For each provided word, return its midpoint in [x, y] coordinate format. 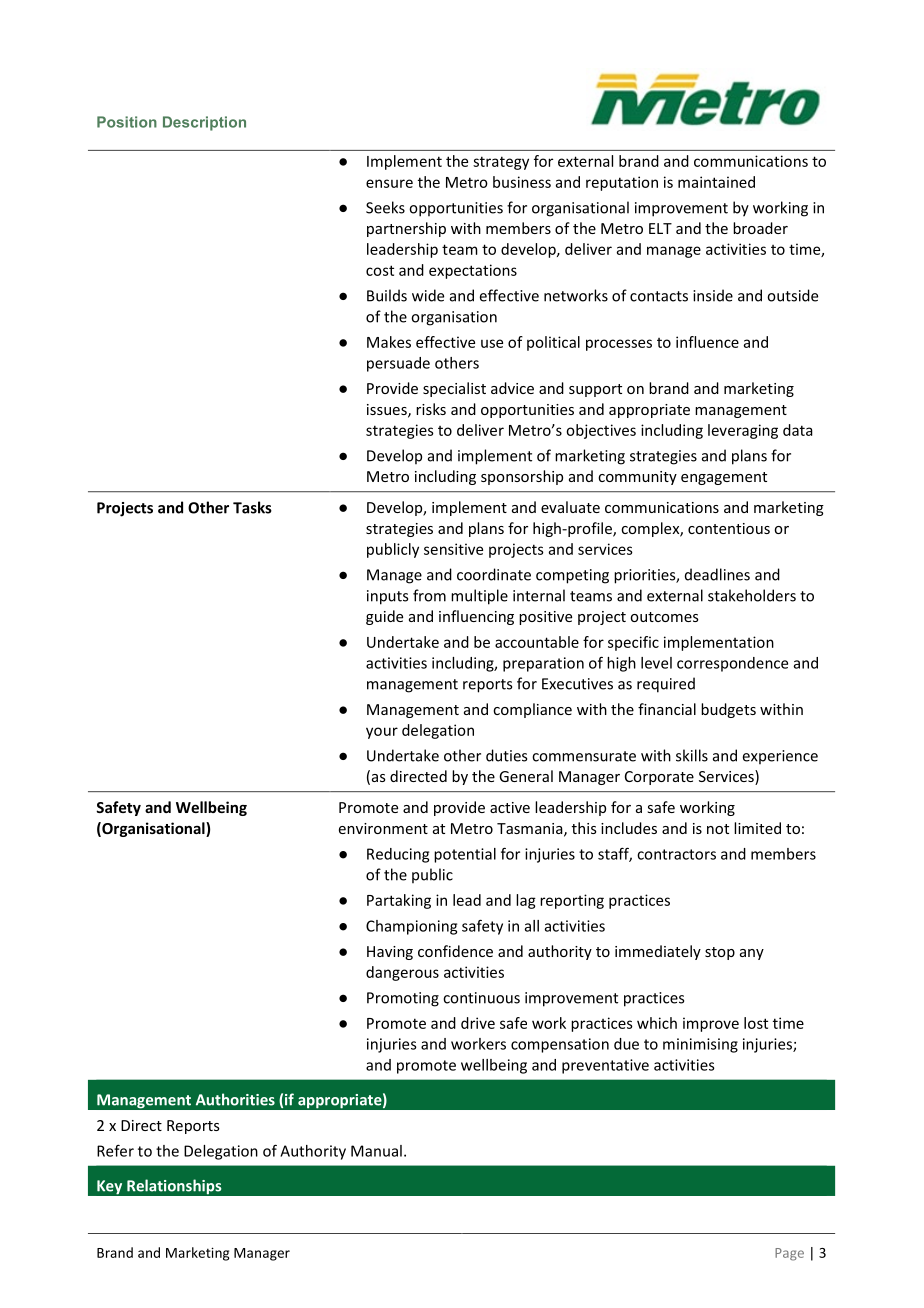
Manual [376, 1151]
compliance [532, 710]
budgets [728, 710]
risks [431, 409]
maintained [716, 182]
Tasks [252, 507]
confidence [455, 951]
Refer [115, 1150]
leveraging [743, 431]
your [382, 733]
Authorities [235, 1099]
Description [204, 123]
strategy [501, 163]
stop [720, 953]
